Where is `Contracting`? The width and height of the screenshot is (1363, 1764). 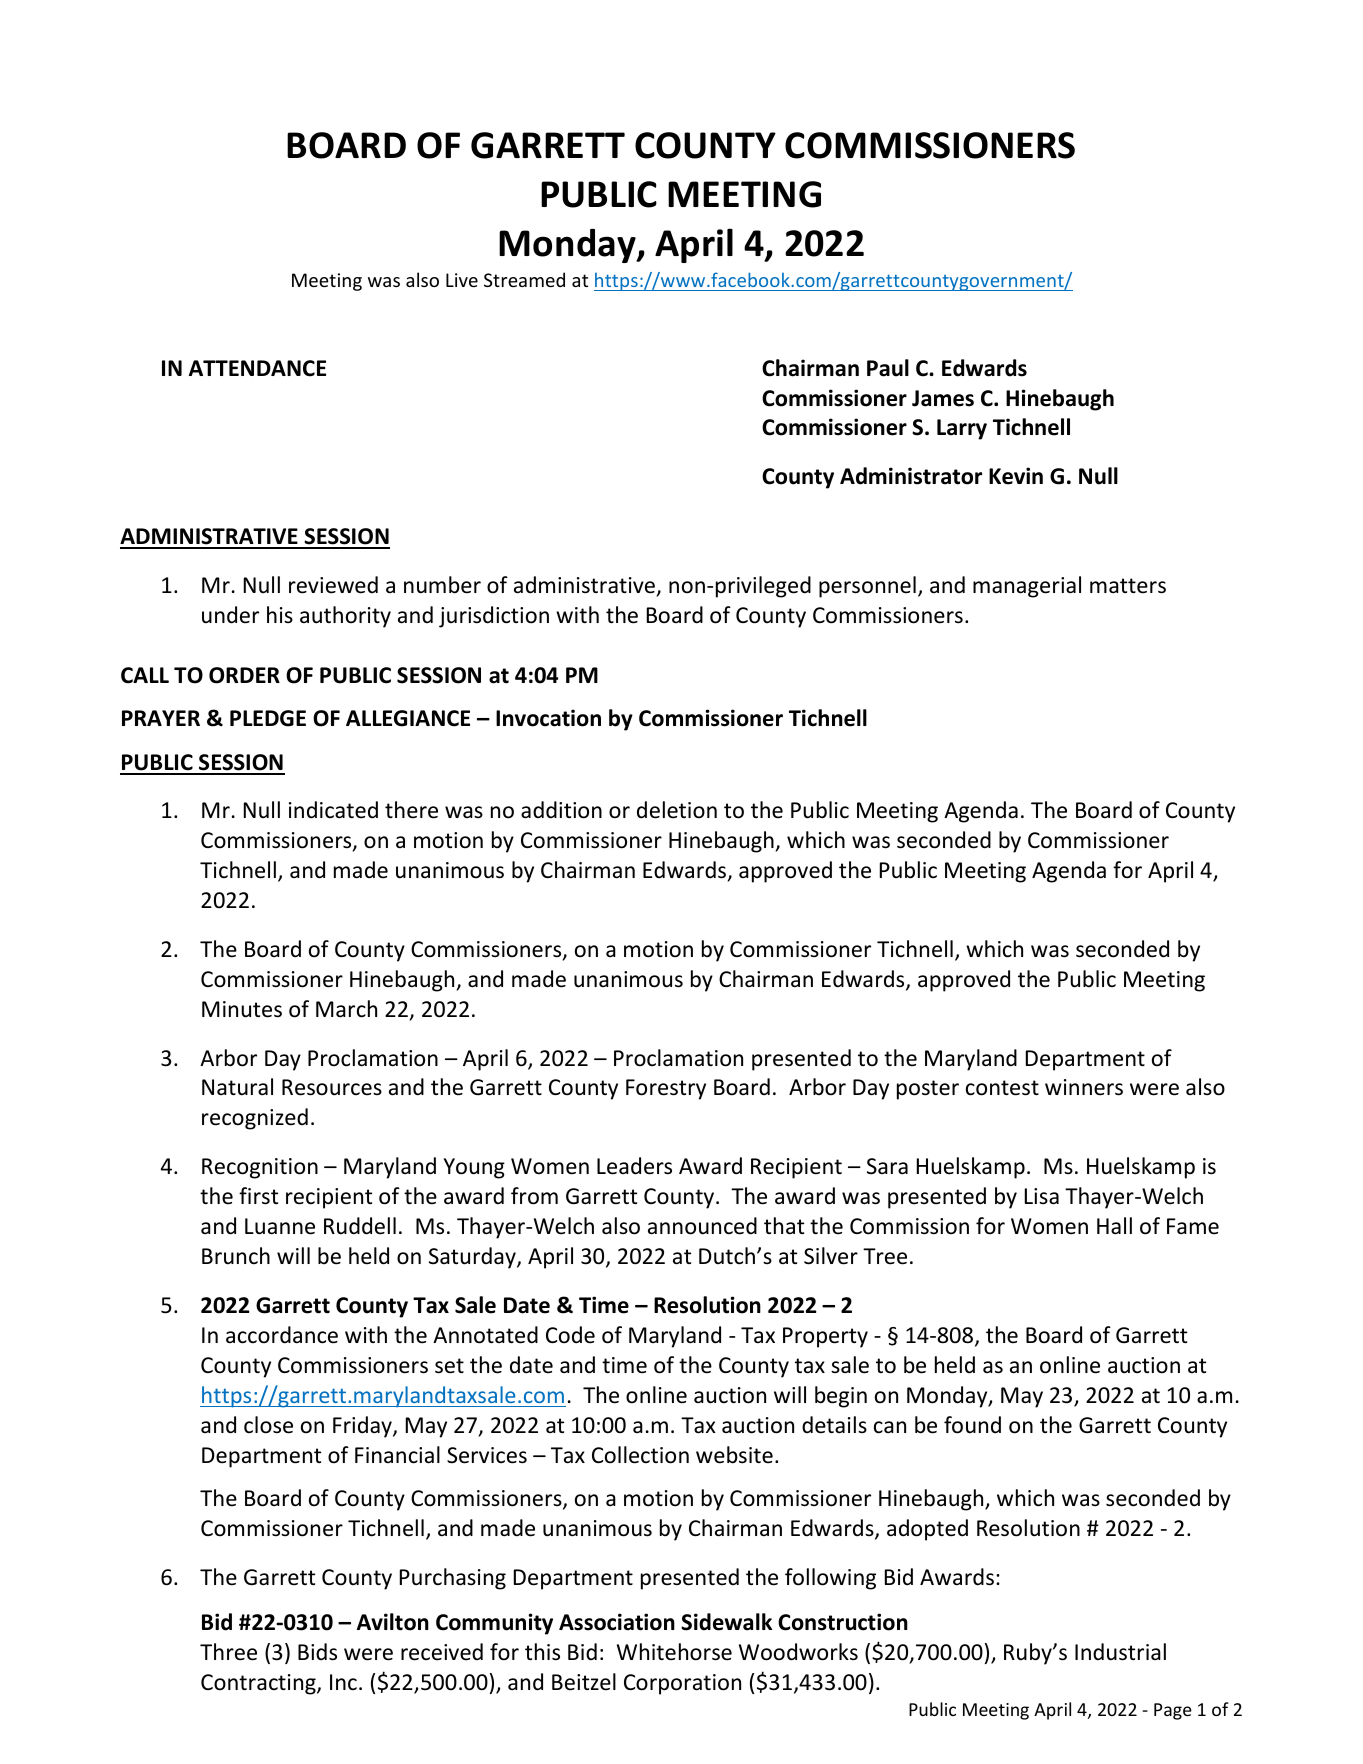 Contracting is located at coordinates (259, 1684).
